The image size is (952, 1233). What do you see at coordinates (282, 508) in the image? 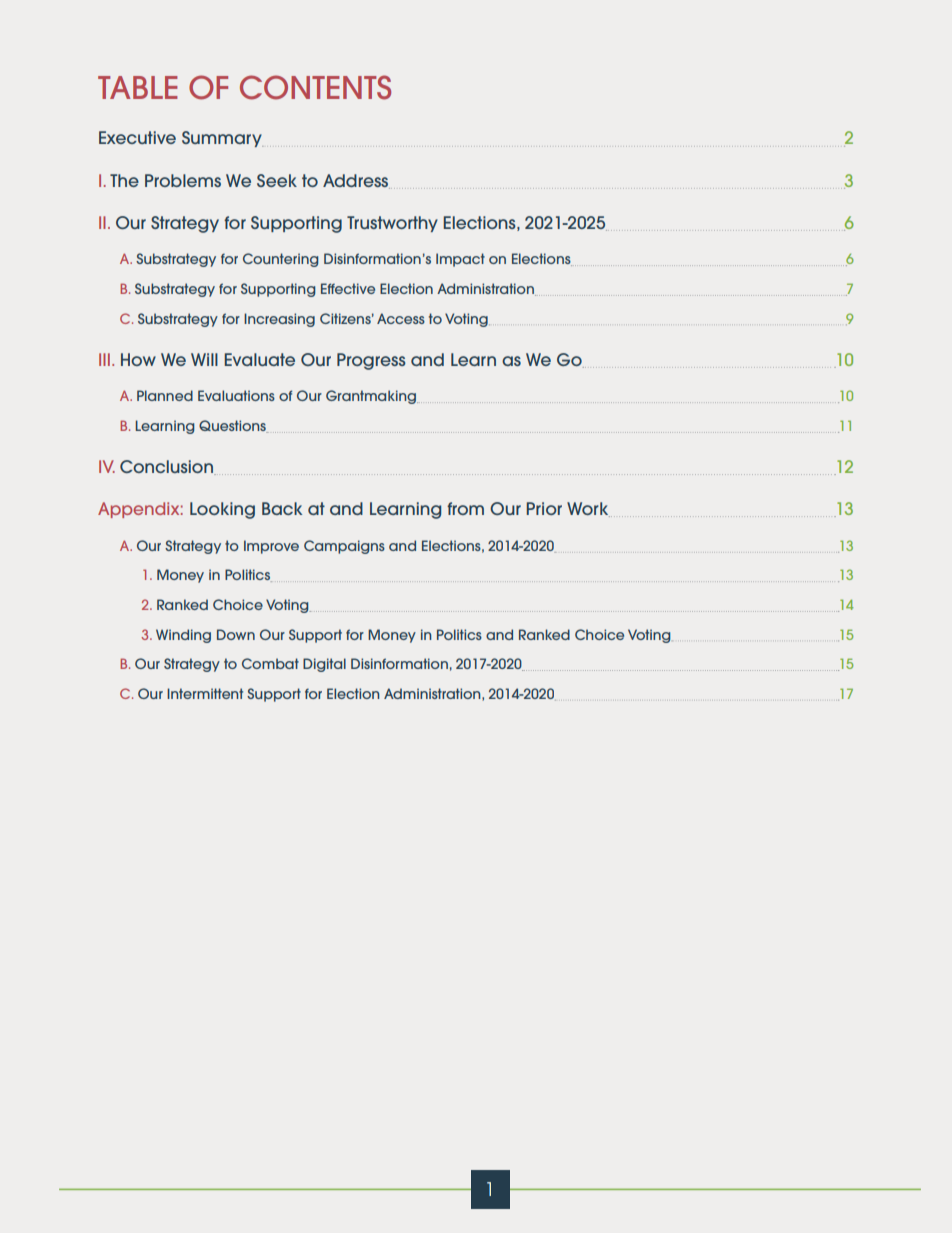
I see `Back` at bounding box center [282, 508].
